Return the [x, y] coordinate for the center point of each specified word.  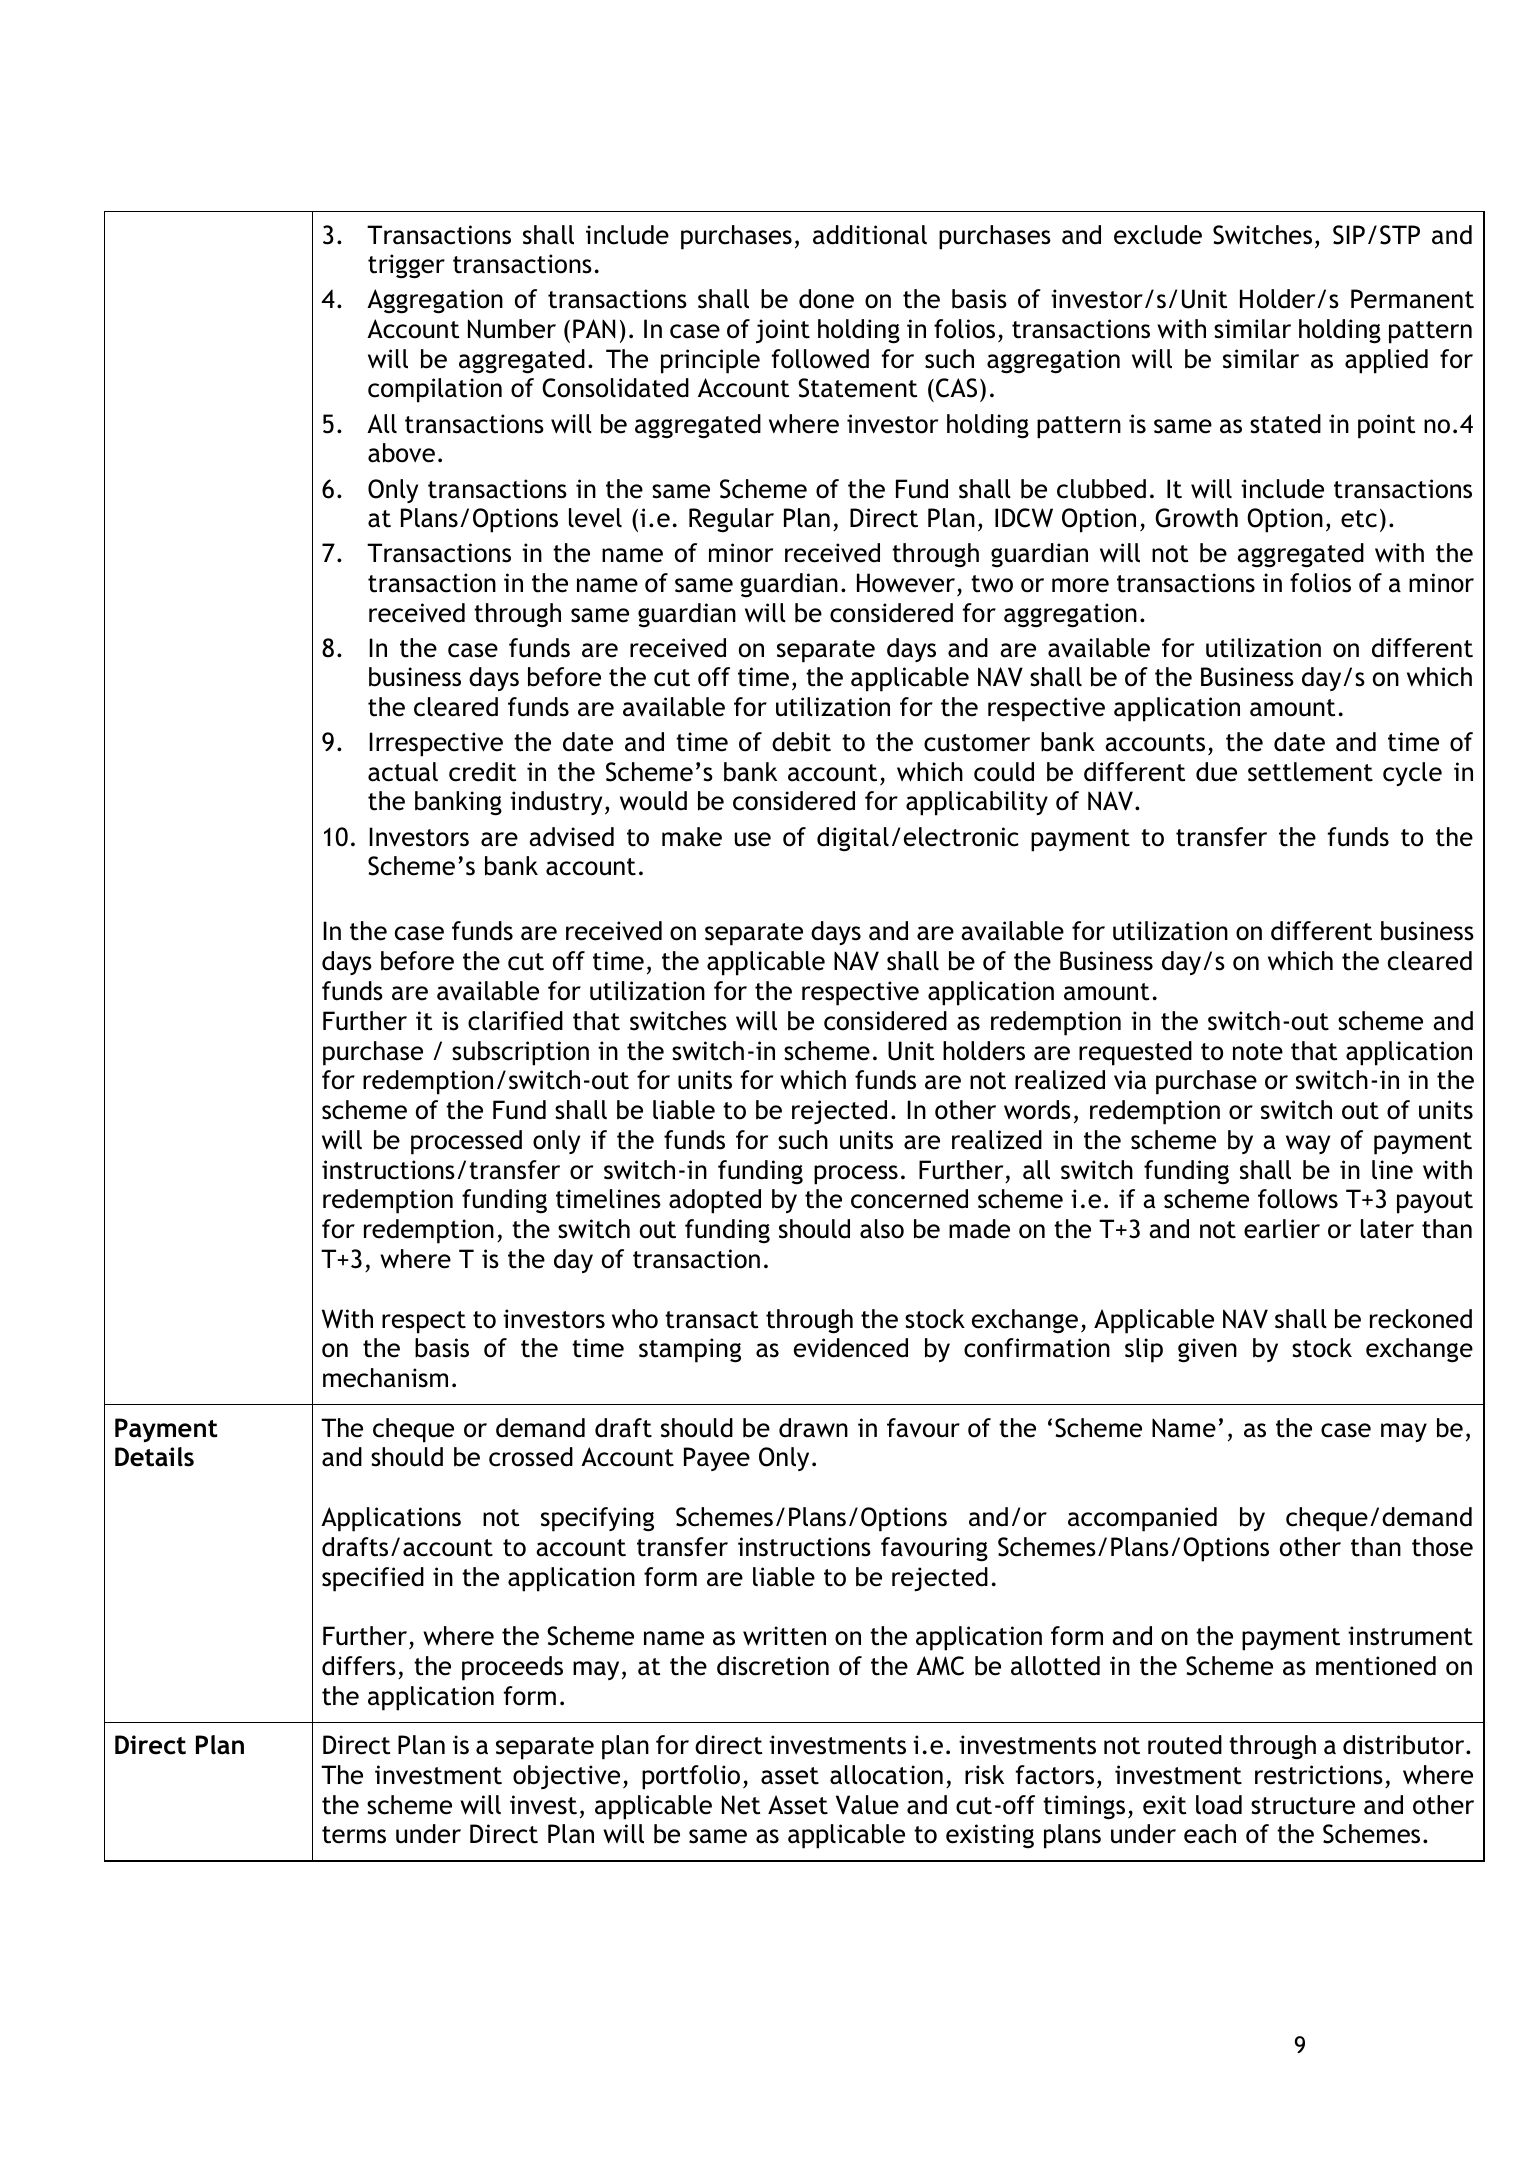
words [1037, 1110]
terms [354, 1835]
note [1258, 1052]
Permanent [1412, 299]
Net [741, 1805]
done [826, 299]
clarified [515, 1021]
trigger [406, 266]
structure [1303, 1806]
